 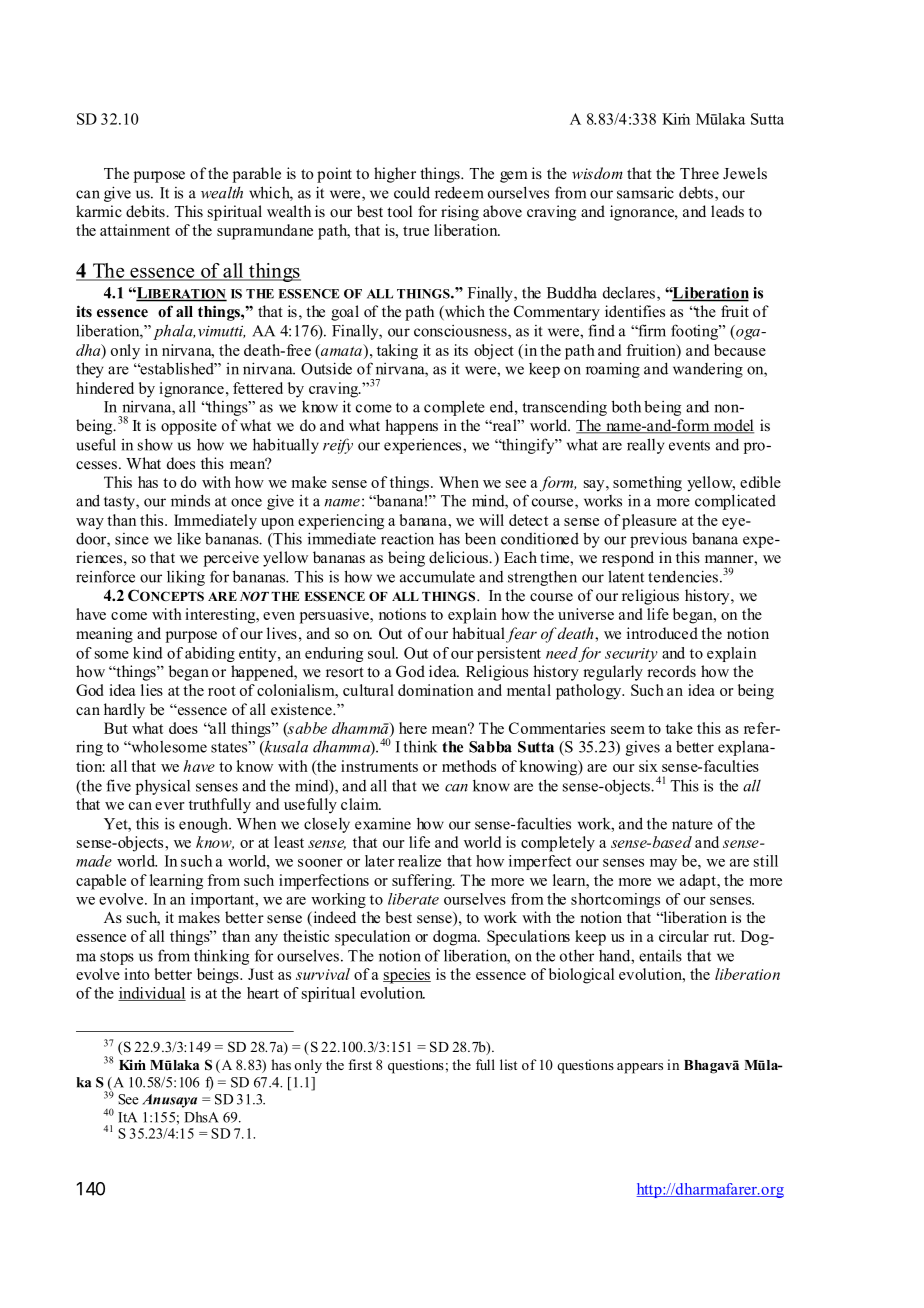 I want to click on taking, so click(x=397, y=352).
